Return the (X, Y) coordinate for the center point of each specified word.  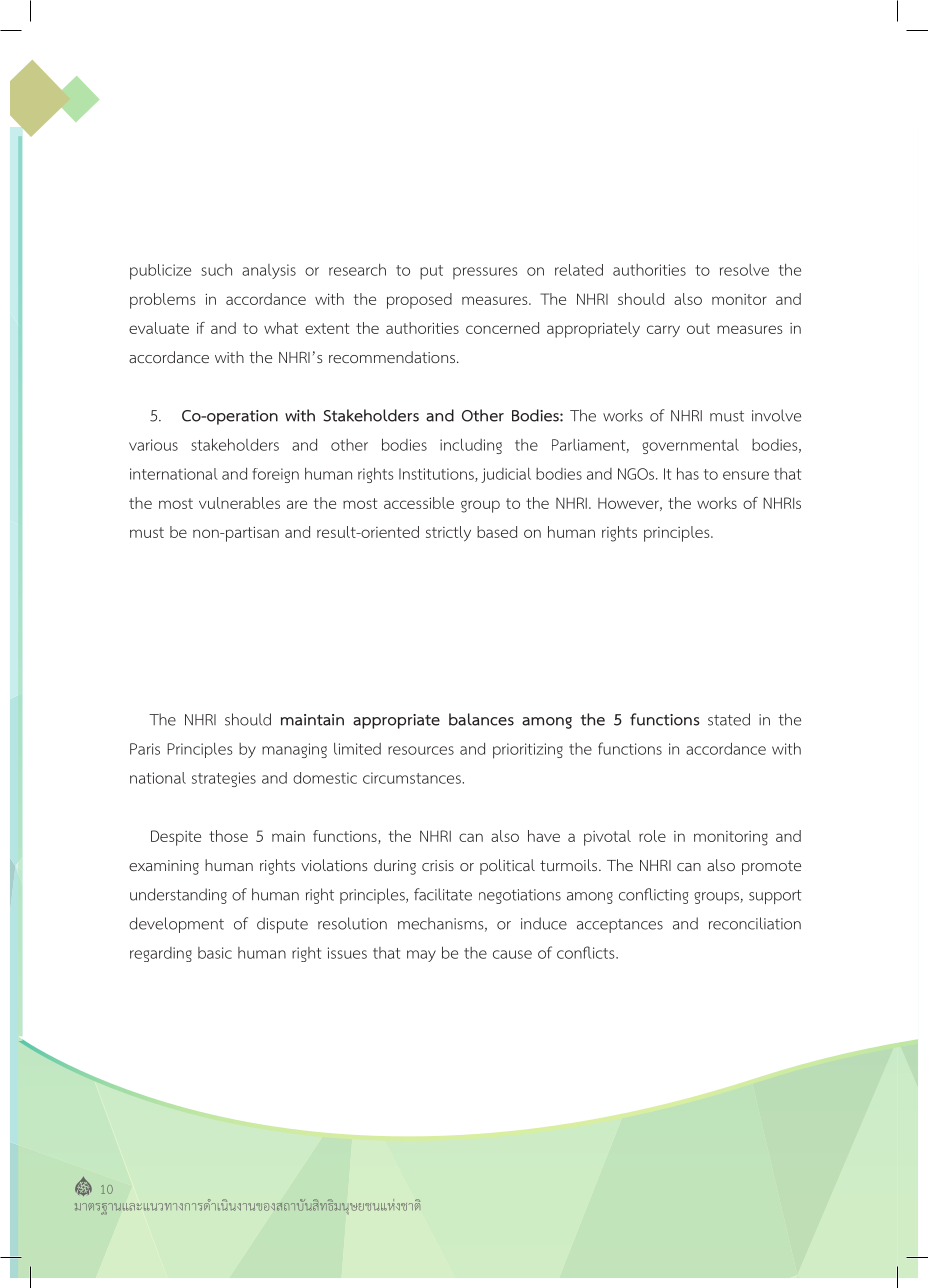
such (216, 270)
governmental (690, 446)
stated (729, 719)
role (652, 836)
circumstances (413, 778)
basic (215, 953)
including (471, 446)
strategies (224, 779)
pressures (485, 273)
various (153, 445)
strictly (448, 533)
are (297, 504)
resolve (744, 270)
